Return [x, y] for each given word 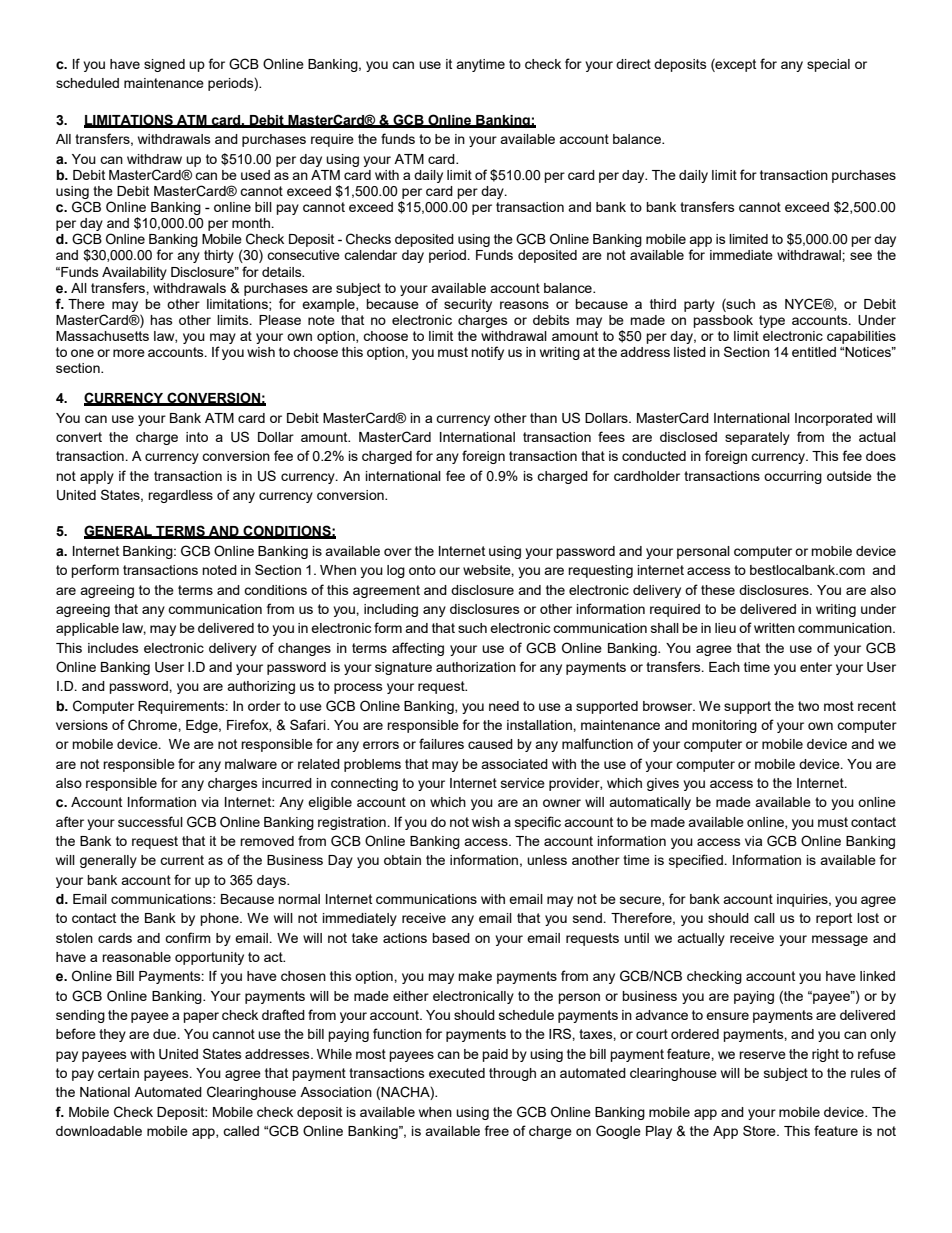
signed [164, 65]
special [828, 65]
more [129, 353]
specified [697, 861]
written [774, 628]
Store [760, 1130]
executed [457, 1073]
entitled [814, 352]
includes [113, 648]
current [182, 860]
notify [487, 353]
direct [633, 64]
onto [422, 570]
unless [547, 860]
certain [118, 1073]
